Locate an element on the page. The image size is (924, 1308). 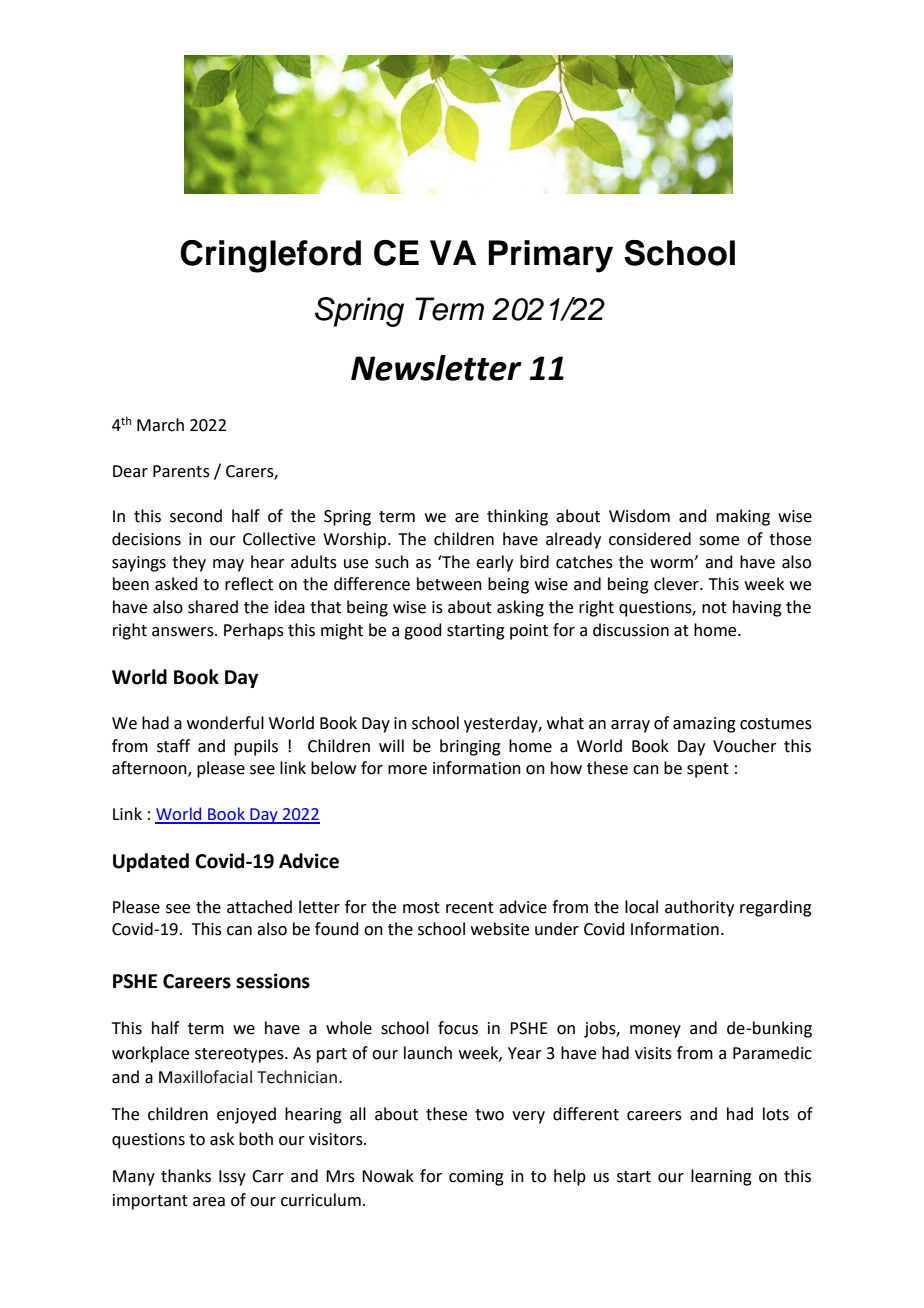
amazing is located at coordinates (704, 725).
